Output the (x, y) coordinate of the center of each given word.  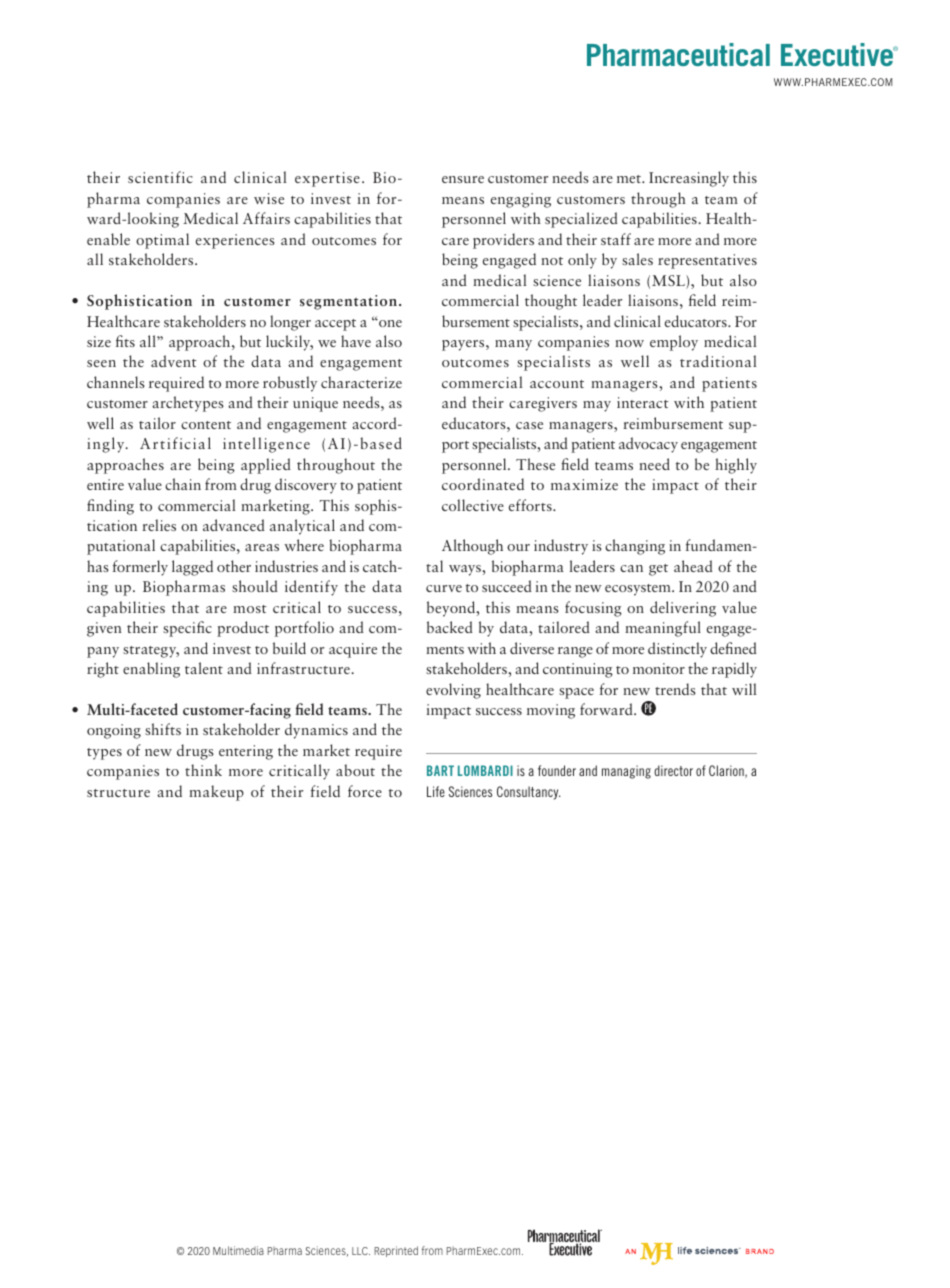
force (365, 791)
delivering (683, 609)
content (206, 425)
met (630, 179)
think (203, 770)
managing (626, 772)
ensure (463, 179)
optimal (162, 241)
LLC (361, 1251)
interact (643, 402)
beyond (452, 609)
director (673, 770)
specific (187, 629)
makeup (216, 793)
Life (436, 791)
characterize (361, 382)
